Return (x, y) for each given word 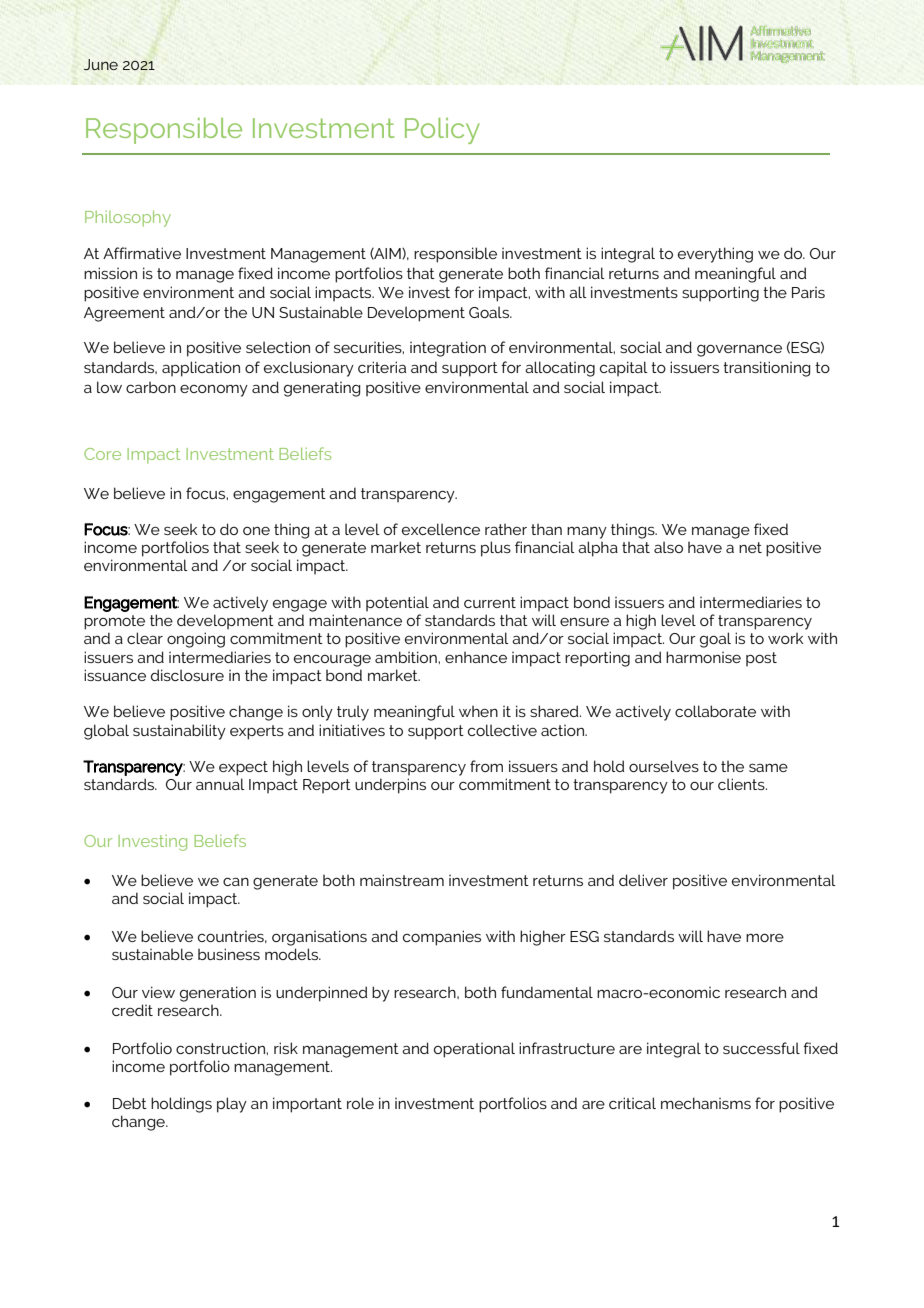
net (750, 547)
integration (448, 349)
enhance (476, 657)
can (236, 882)
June (101, 64)
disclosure (187, 675)
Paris (808, 292)
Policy (442, 131)
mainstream (402, 880)
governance (739, 350)
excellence (441, 529)
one (256, 531)
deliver (643, 880)
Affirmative (142, 253)
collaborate (715, 711)
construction (221, 1048)
